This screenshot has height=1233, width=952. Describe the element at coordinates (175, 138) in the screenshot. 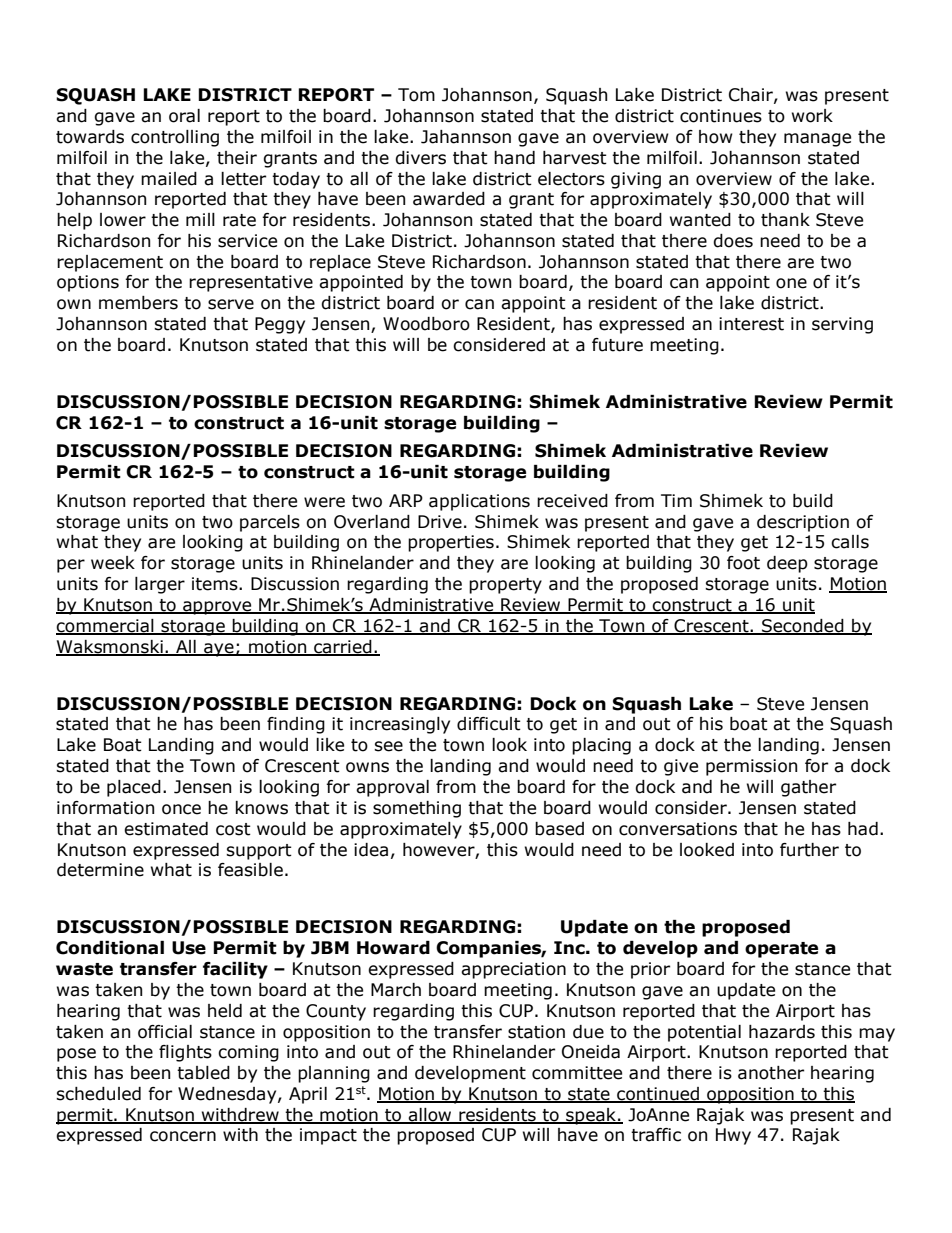

I see `controlling` at that location.
